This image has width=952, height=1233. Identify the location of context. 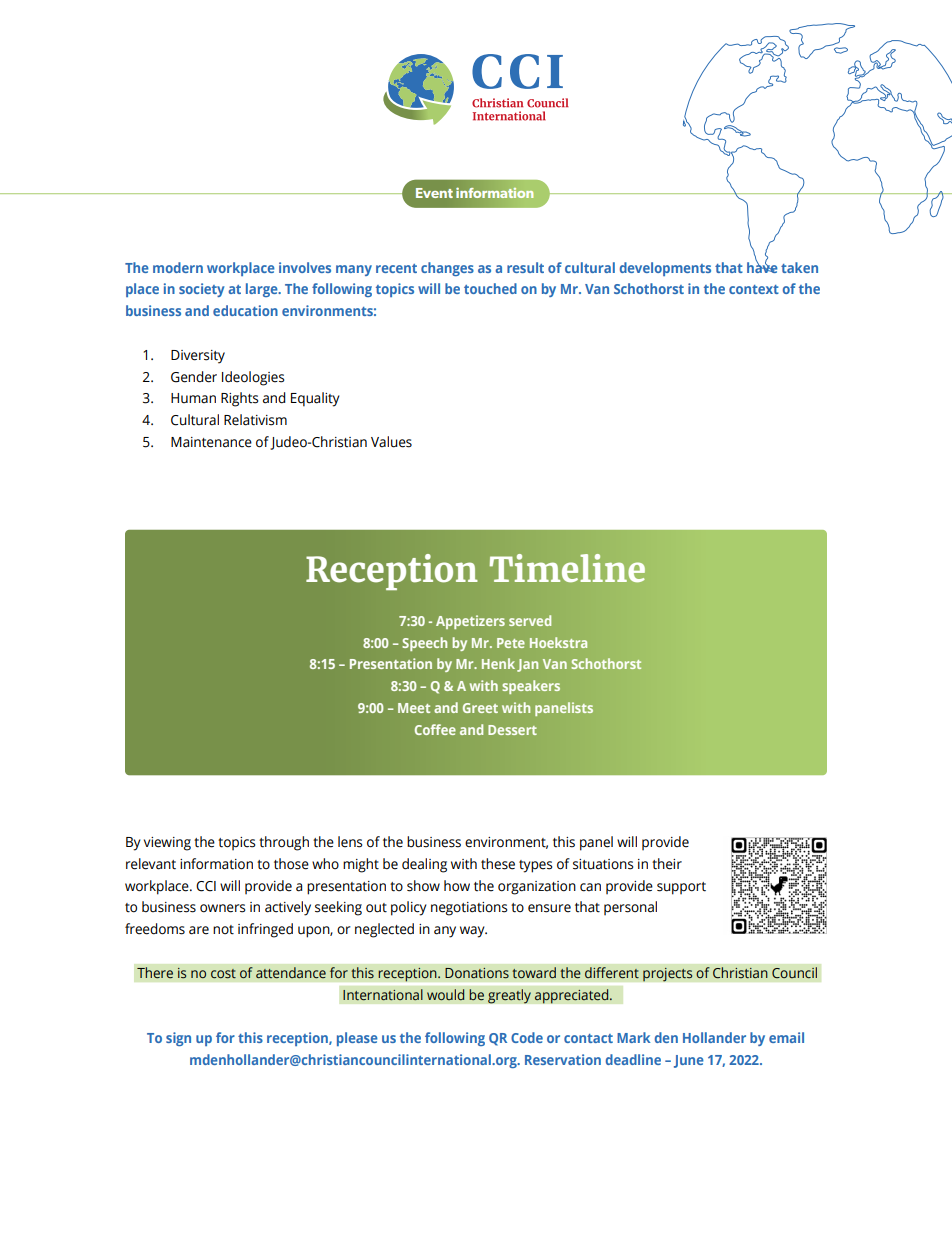
(754, 289).
